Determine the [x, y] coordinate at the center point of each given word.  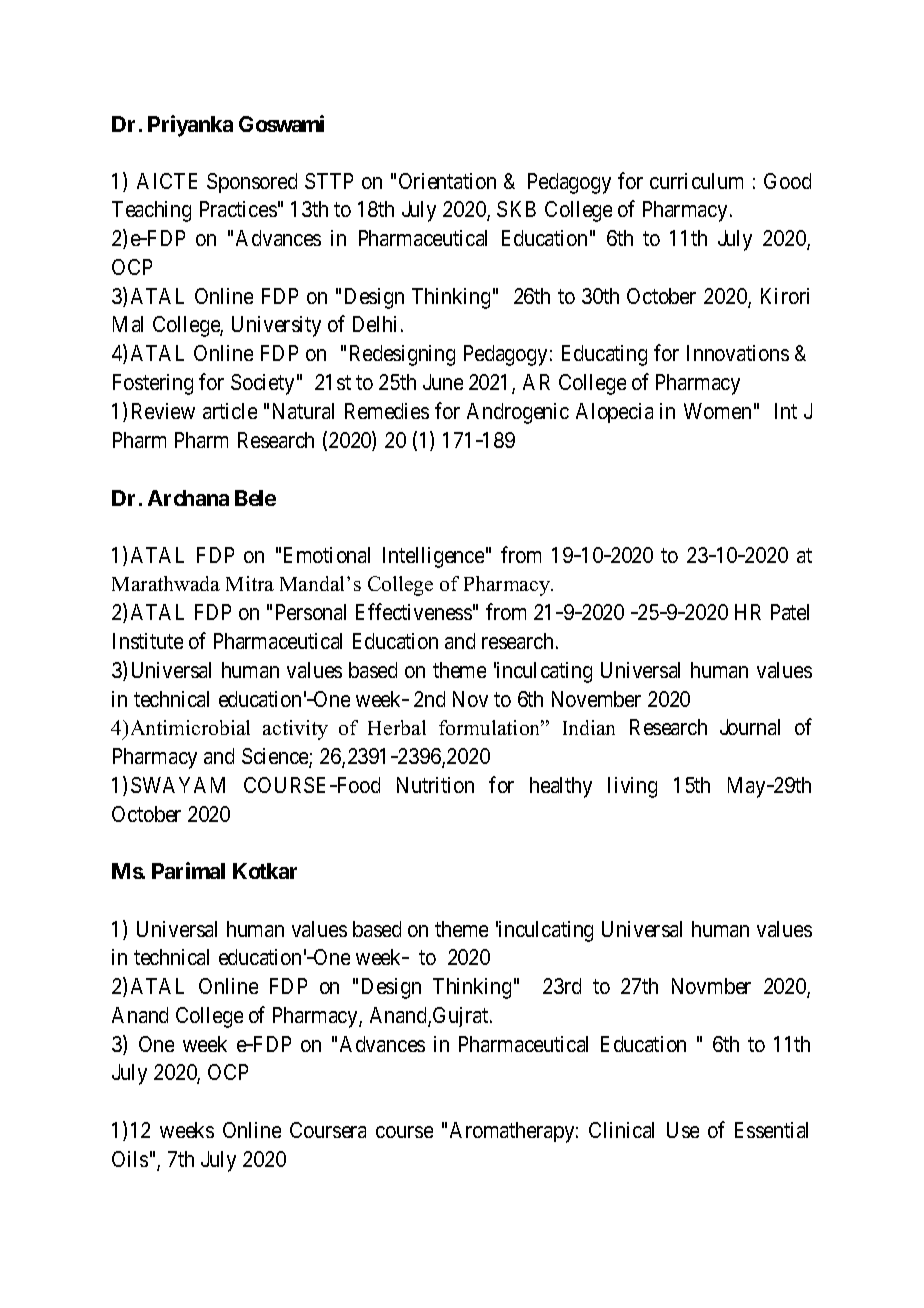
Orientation [447, 181]
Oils [130, 1159]
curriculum [696, 181]
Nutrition [435, 785]
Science [276, 757]
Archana [188, 498]
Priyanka [190, 126]
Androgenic [518, 413]
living [632, 787]
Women [717, 411]
